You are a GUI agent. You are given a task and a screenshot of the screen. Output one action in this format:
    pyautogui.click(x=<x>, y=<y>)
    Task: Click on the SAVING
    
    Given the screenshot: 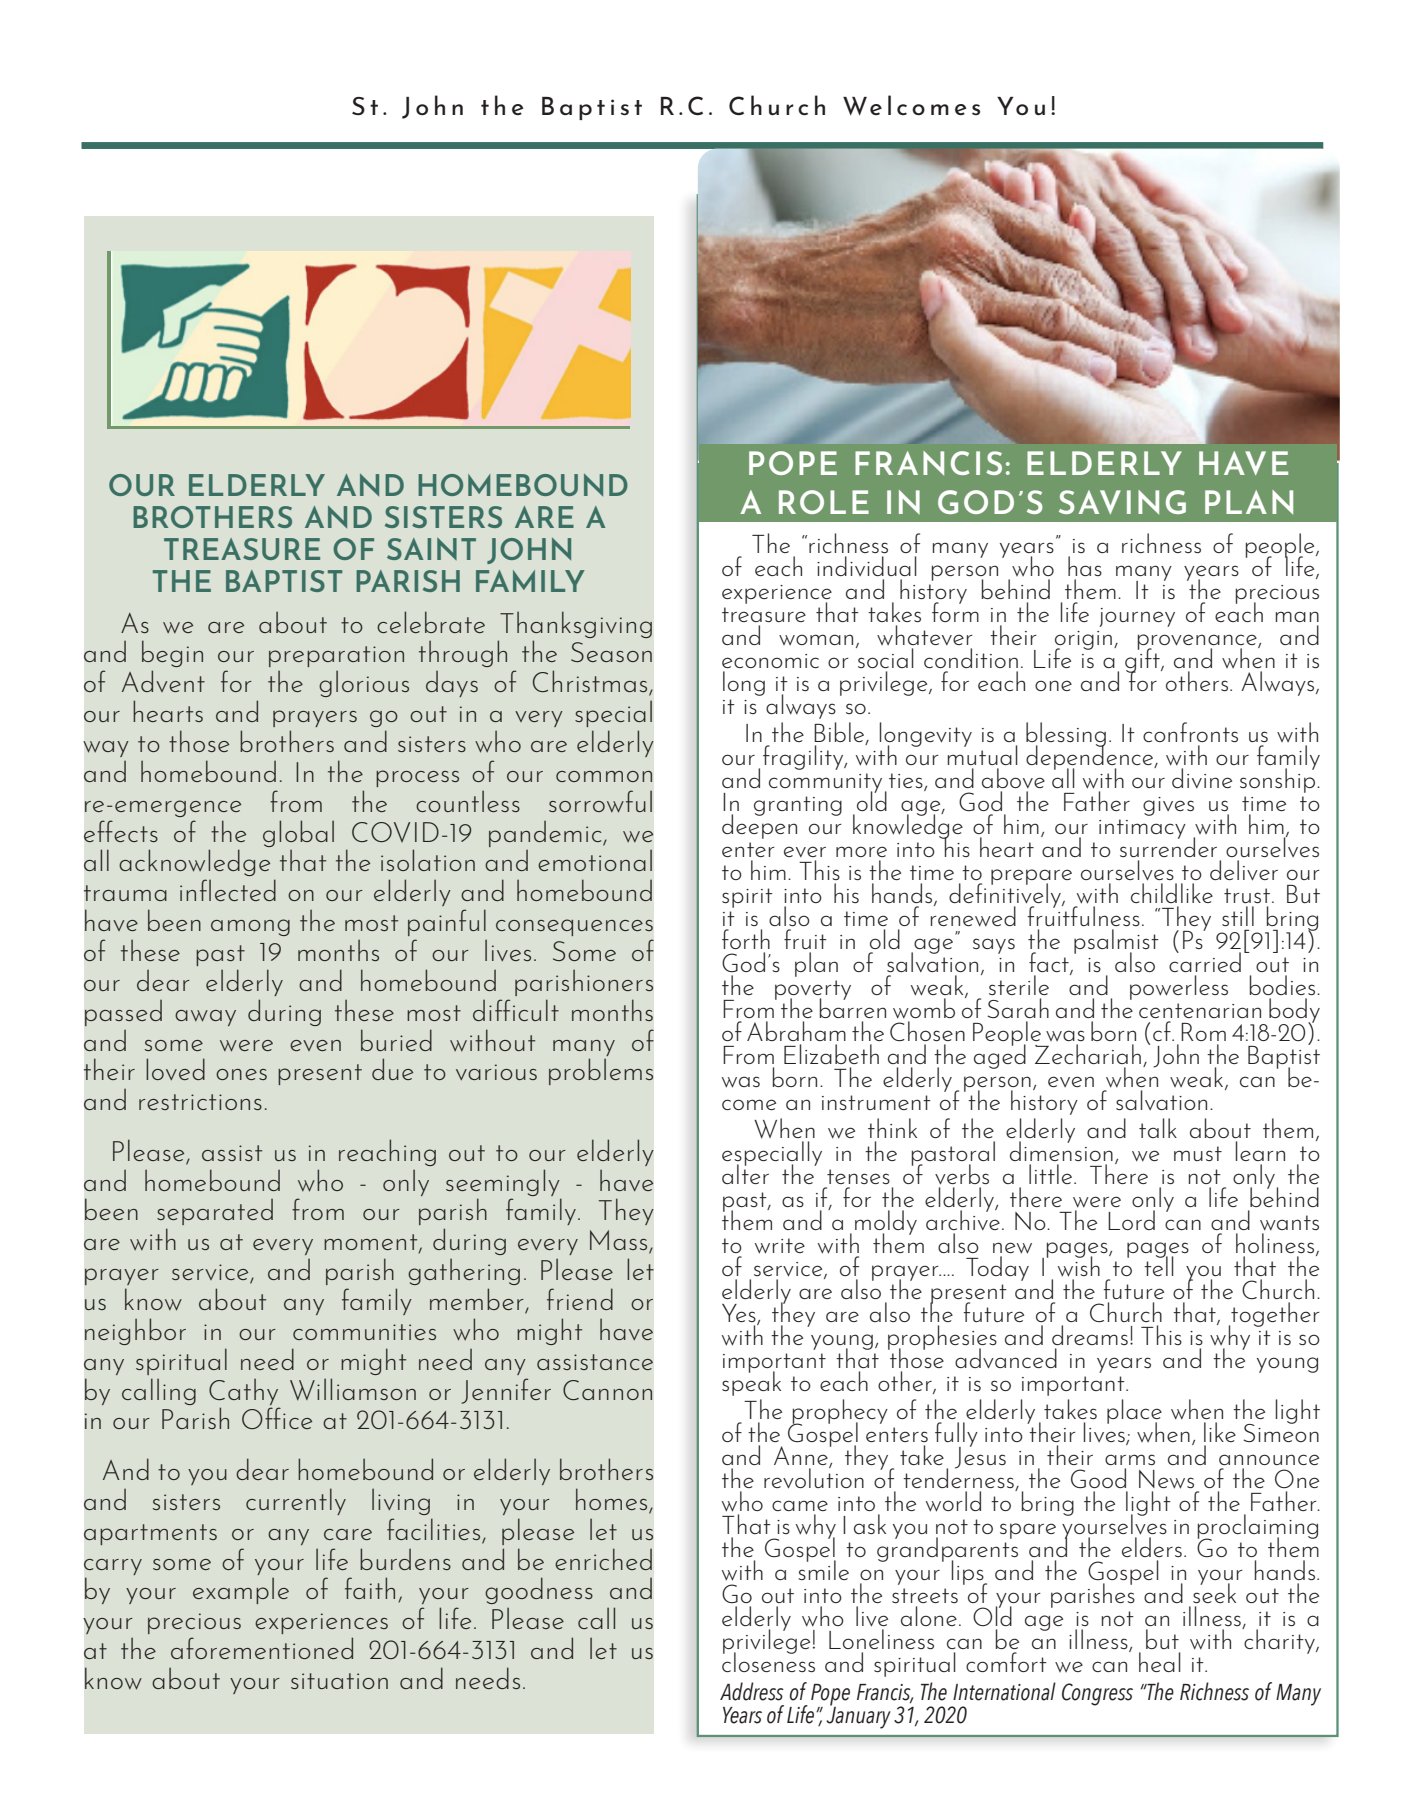 What is the action you would take?
    pyautogui.click(x=1122, y=502)
